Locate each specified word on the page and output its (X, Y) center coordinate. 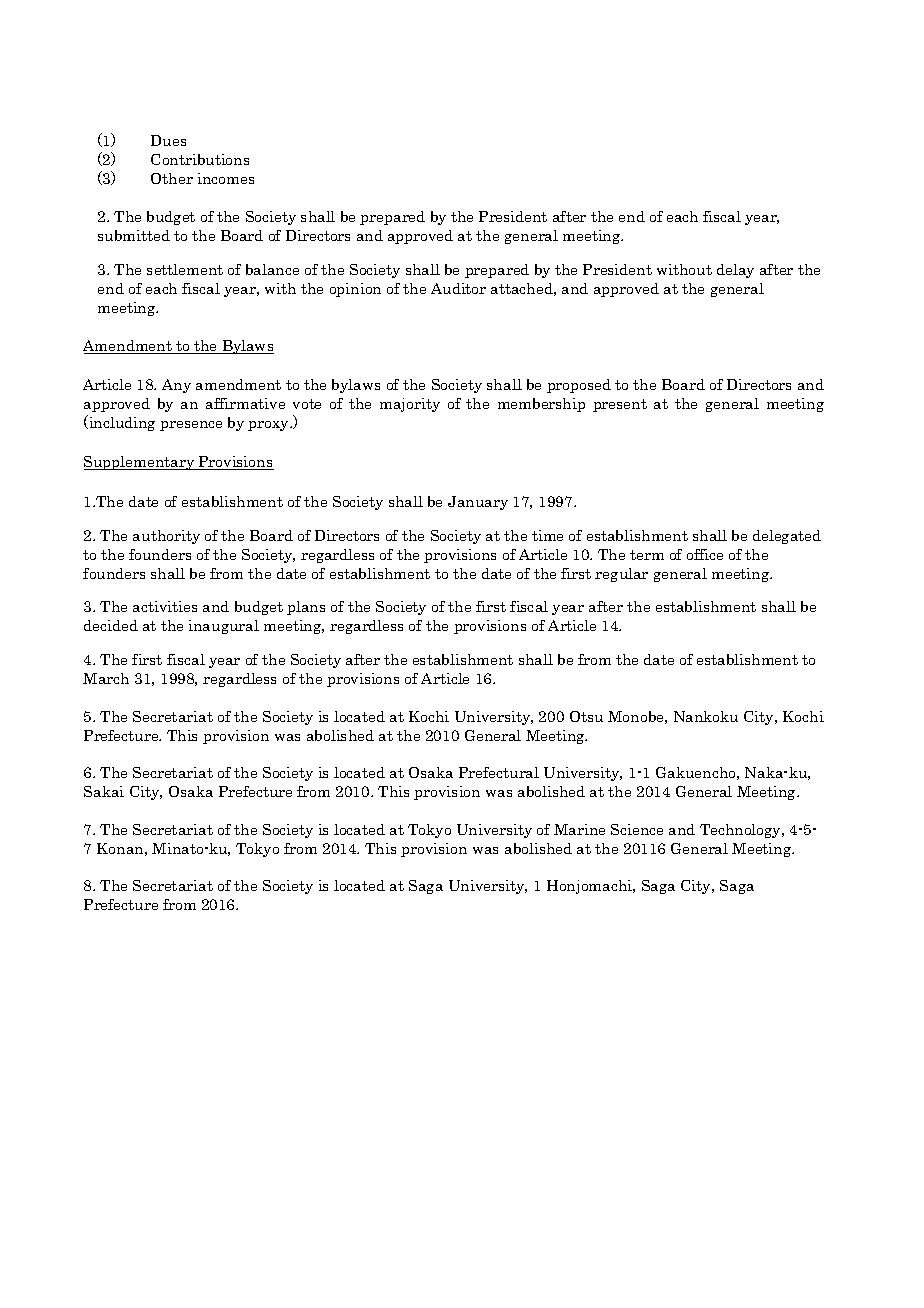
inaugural (224, 627)
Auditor (458, 288)
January (478, 503)
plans (306, 608)
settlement (185, 269)
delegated (787, 537)
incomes (226, 178)
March (106, 678)
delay (735, 271)
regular (621, 575)
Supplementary (140, 463)
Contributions (200, 159)
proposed (579, 386)
